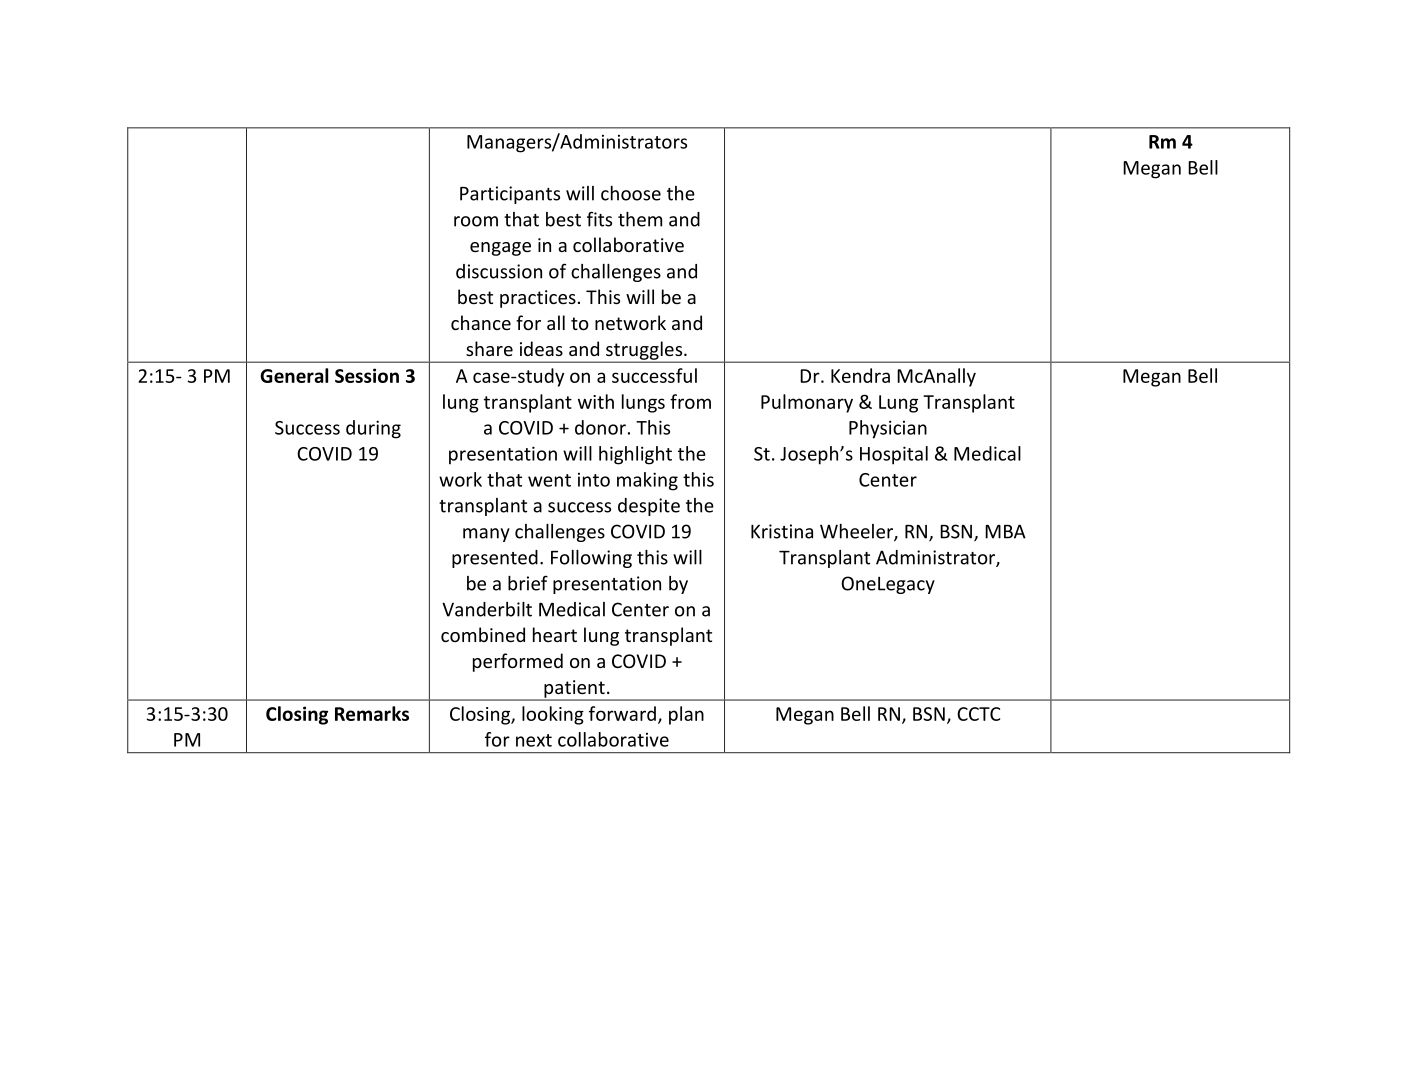 This document has width=1401, height=1083. I want to click on room, so click(476, 221).
